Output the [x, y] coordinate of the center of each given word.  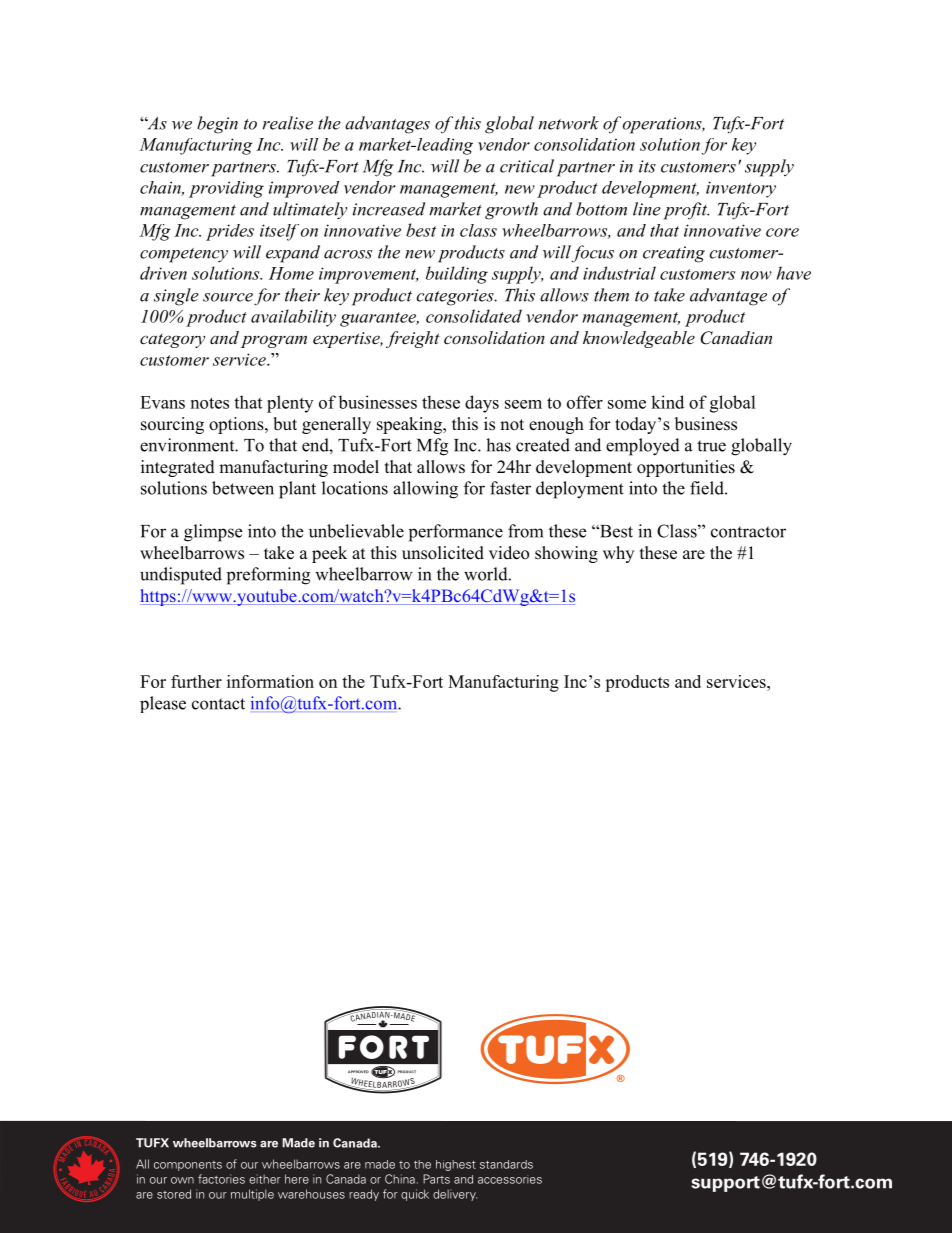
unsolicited [443, 553]
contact [218, 704]
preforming [268, 576]
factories [221, 1179]
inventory [741, 189]
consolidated [474, 316]
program [274, 341]
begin [217, 125]
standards [506, 1164]
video [509, 553]
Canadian [736, 338]
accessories [510, 1179]
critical [527, 166]
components [188, 1166]
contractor [748, 532]
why [618, 554]
